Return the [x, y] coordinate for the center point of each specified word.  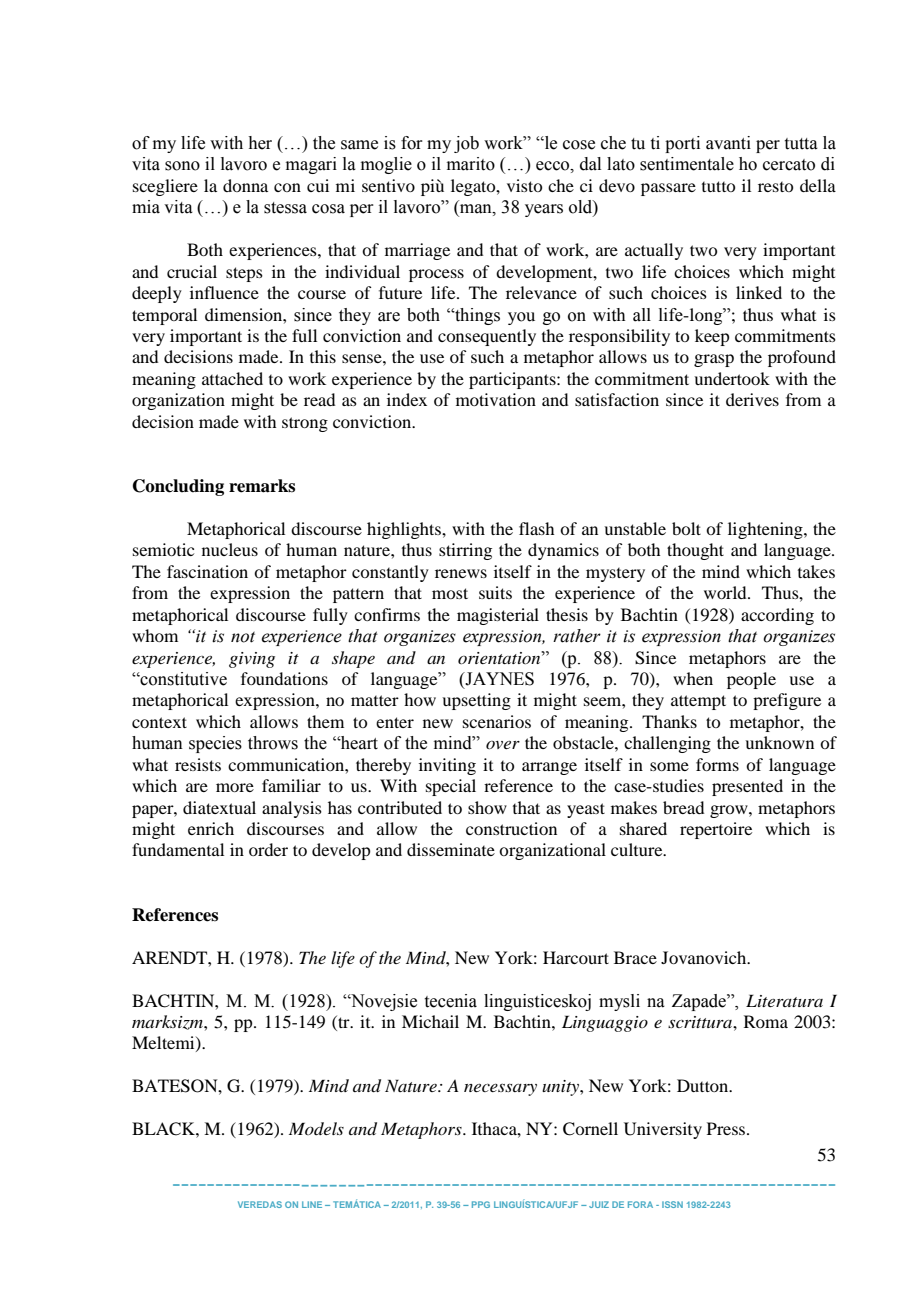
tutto [718, 186]
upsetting [476, 701]
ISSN [672, 1204]
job [466, 144]
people [751, 680]
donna [245, 185]
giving [252, 660]
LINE [312, 1204]
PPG [481, 1204]
